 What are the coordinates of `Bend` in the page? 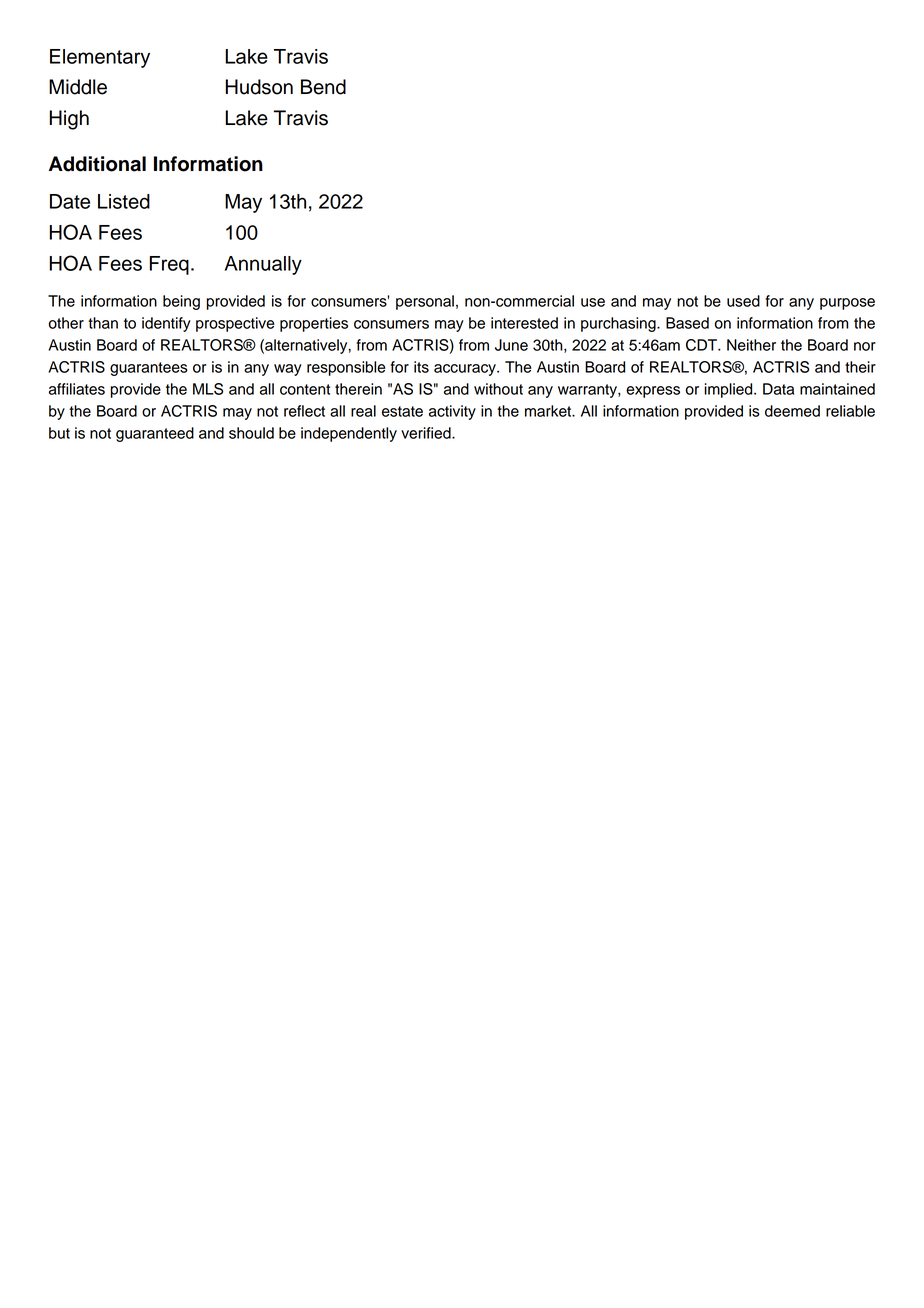 It's located at (323, 87).
